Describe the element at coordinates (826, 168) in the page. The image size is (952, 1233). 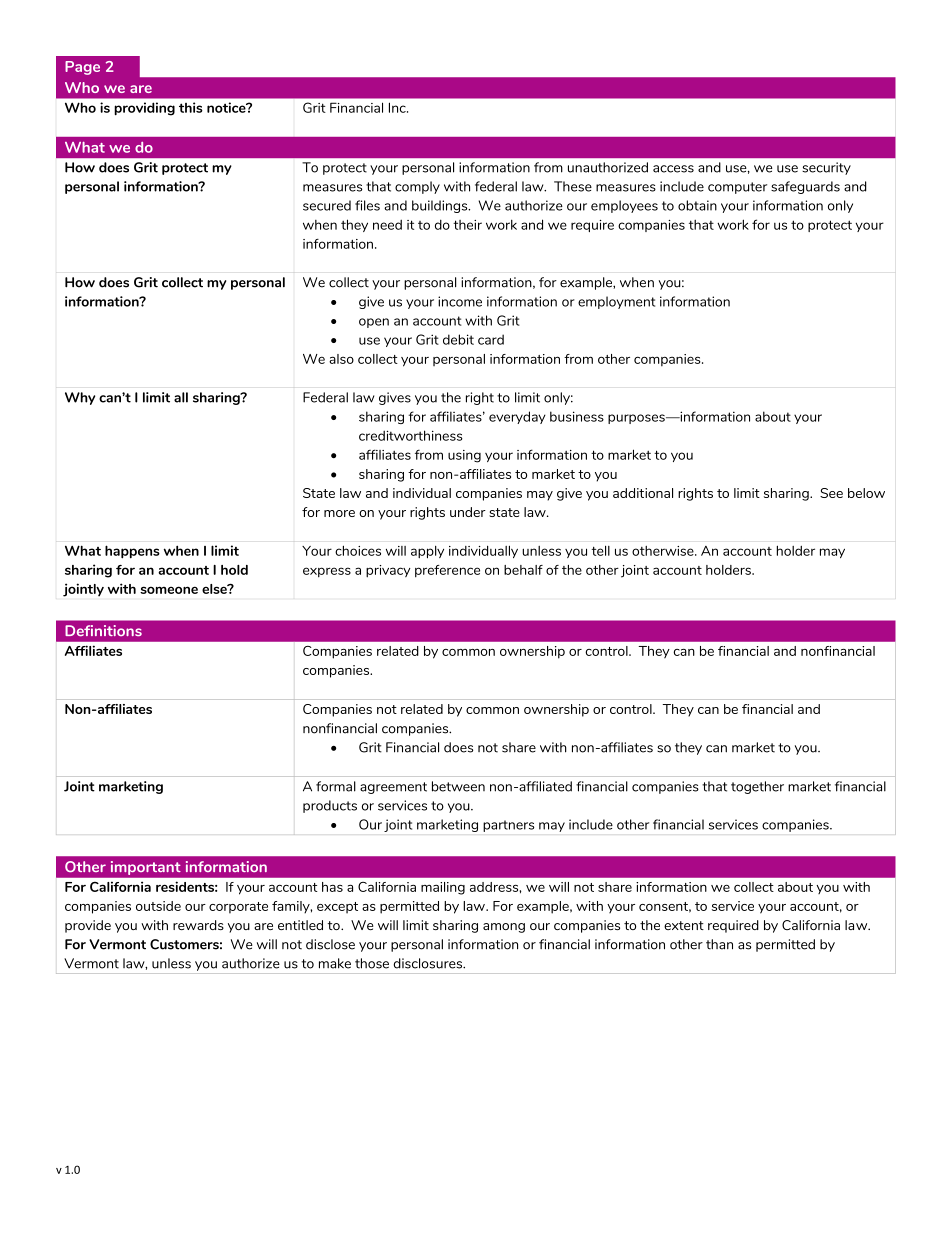
I see `security` at that location.
